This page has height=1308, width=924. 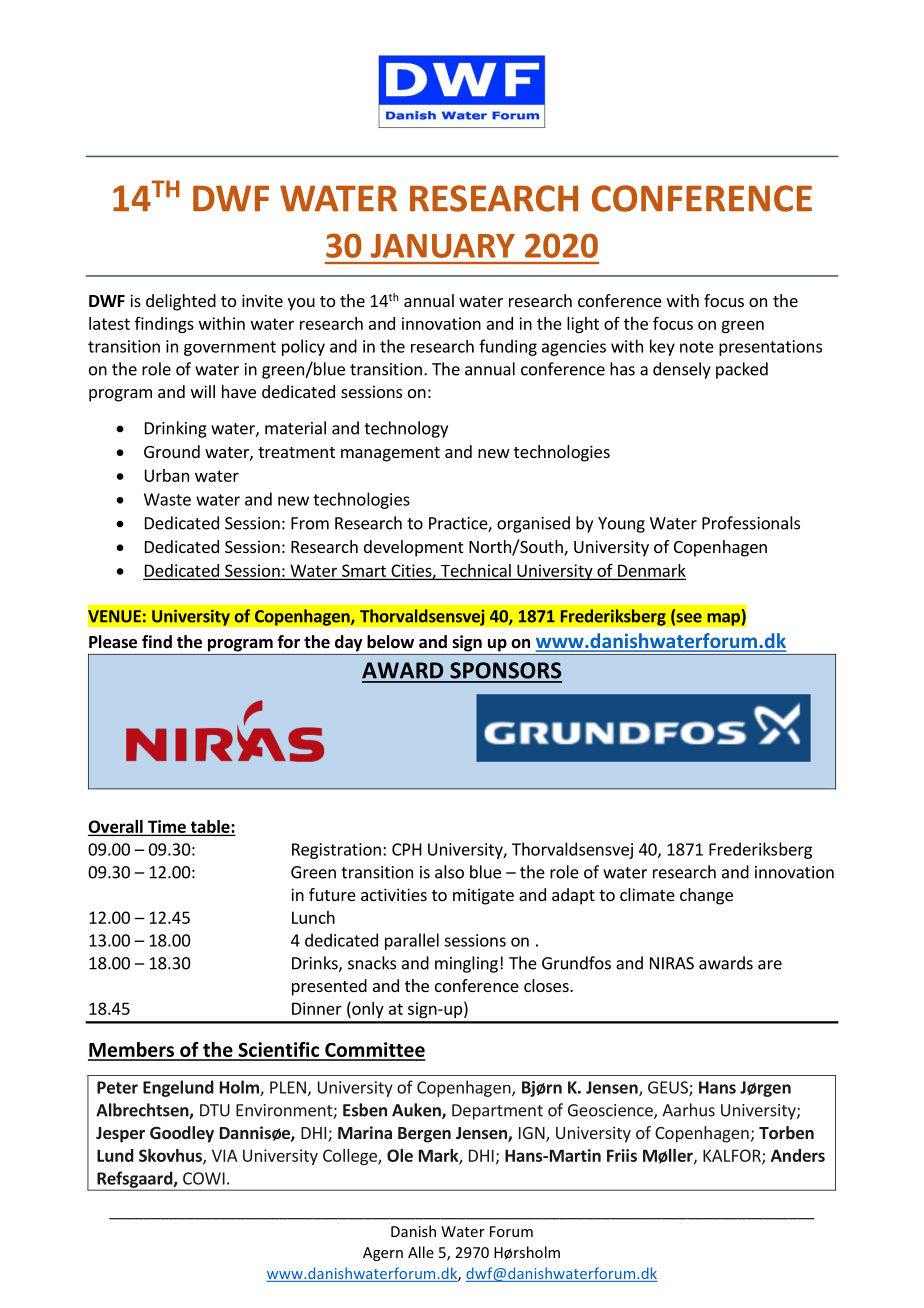 I want to click on Department, so click(x=497, y=1112).
